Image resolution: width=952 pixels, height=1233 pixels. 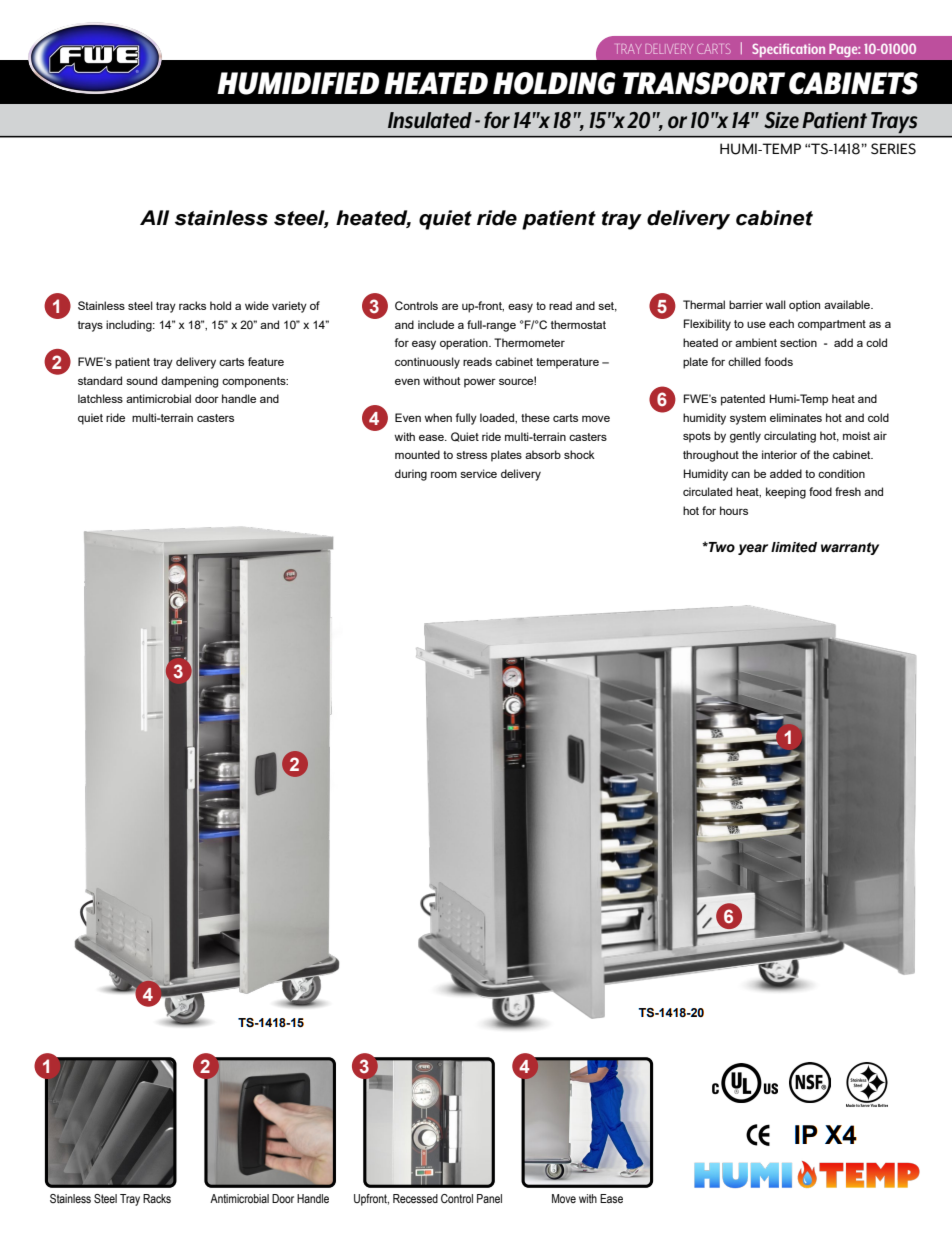 What do you see at coordinates (790, 437) in the image?
I see `circulating` at bounding box center [790, 437].
